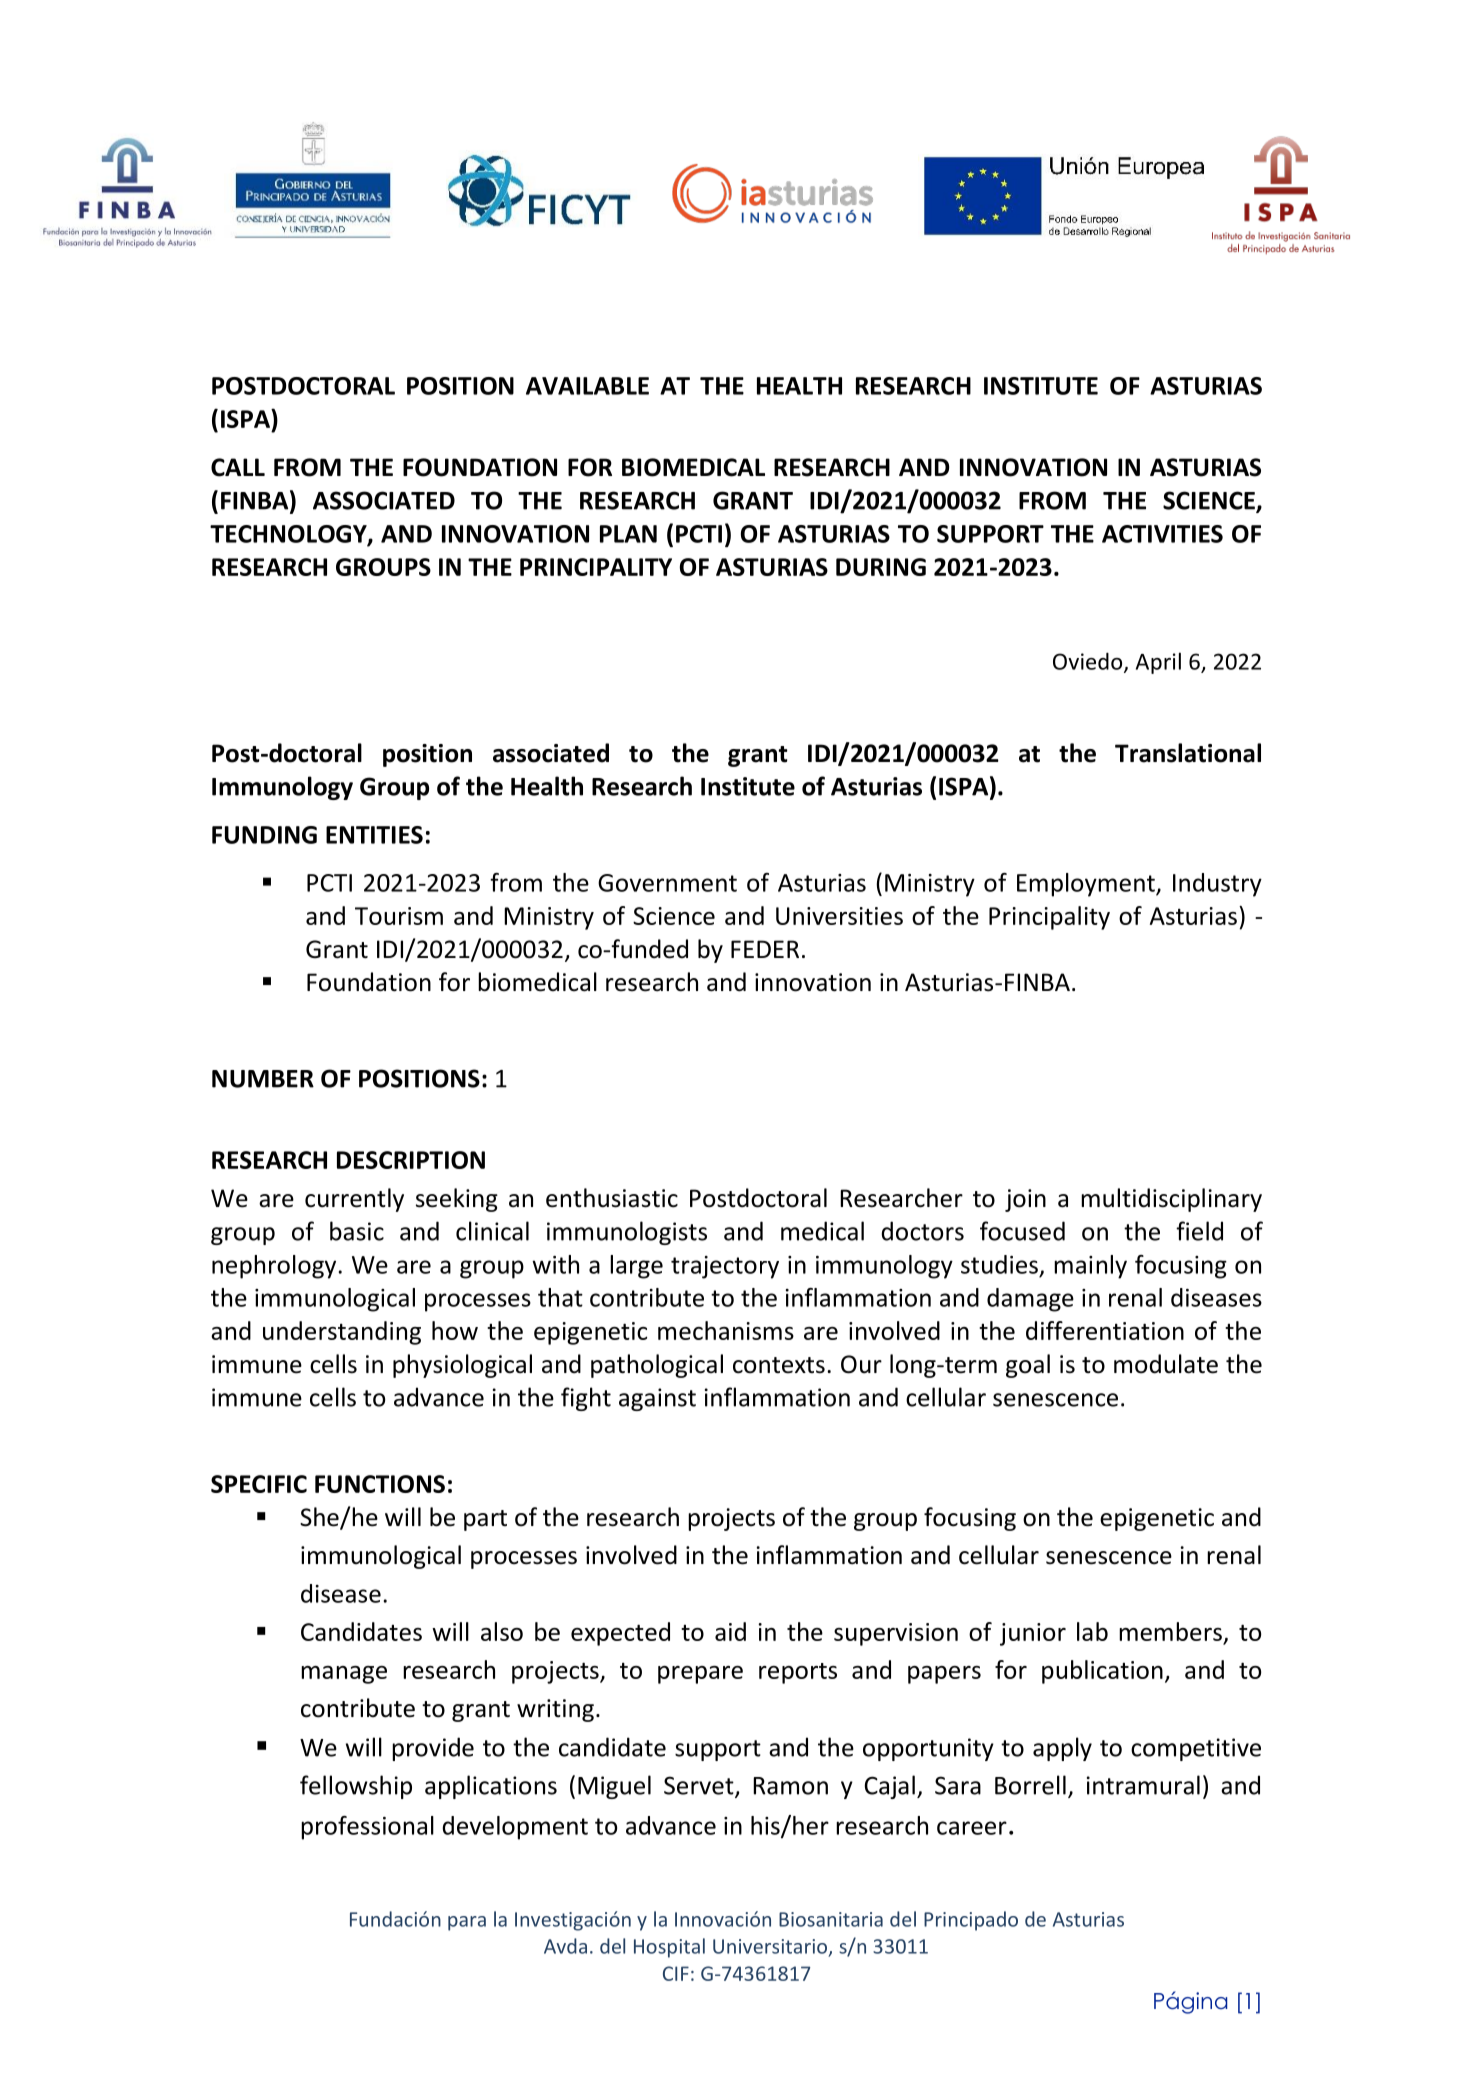 The height and width of the image is (2084, 1473). Describe the element at coordinates (765, 949) in the image. I see `FEDER` at that location.
